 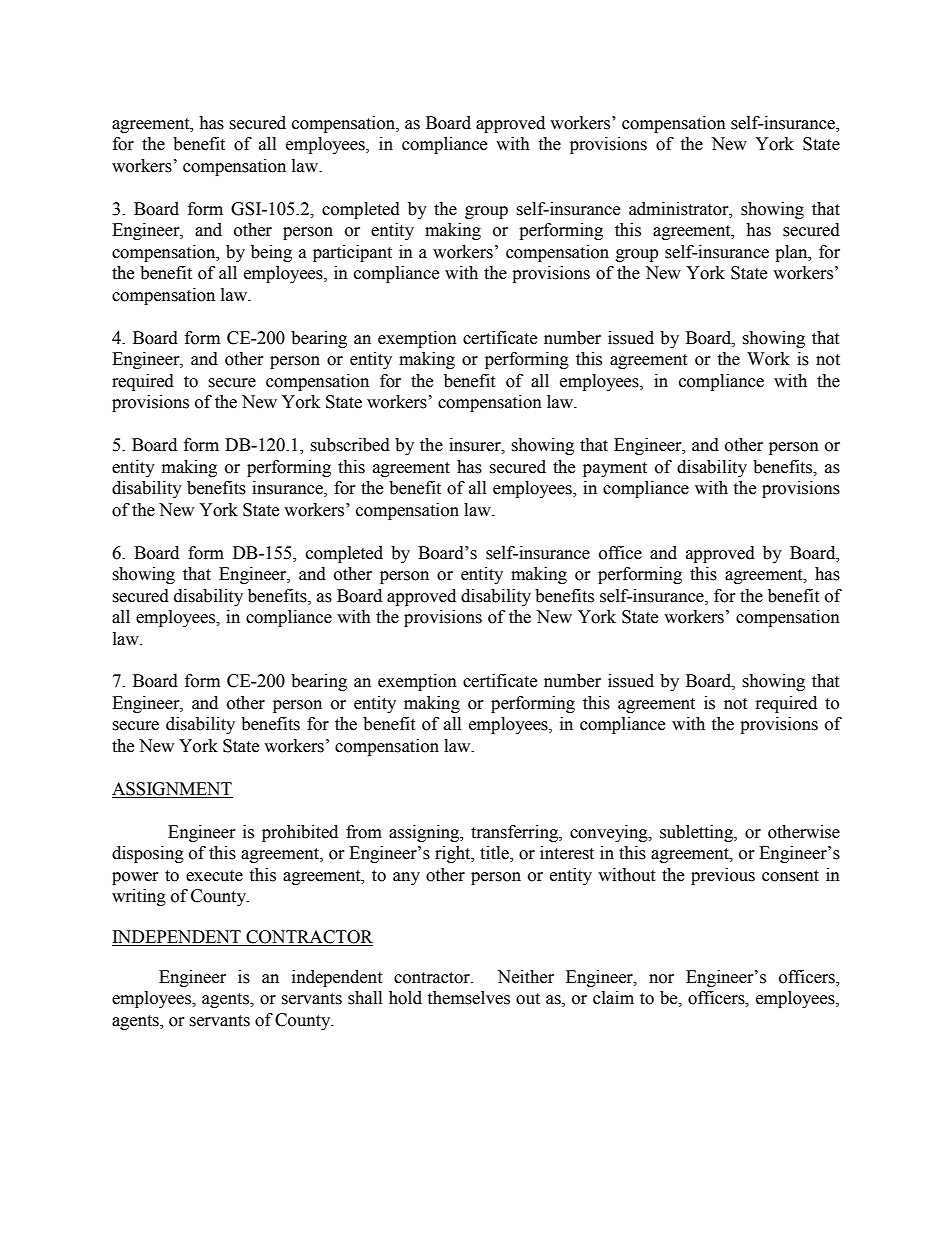 I want to click on plan, so click(x=792, y=253).
